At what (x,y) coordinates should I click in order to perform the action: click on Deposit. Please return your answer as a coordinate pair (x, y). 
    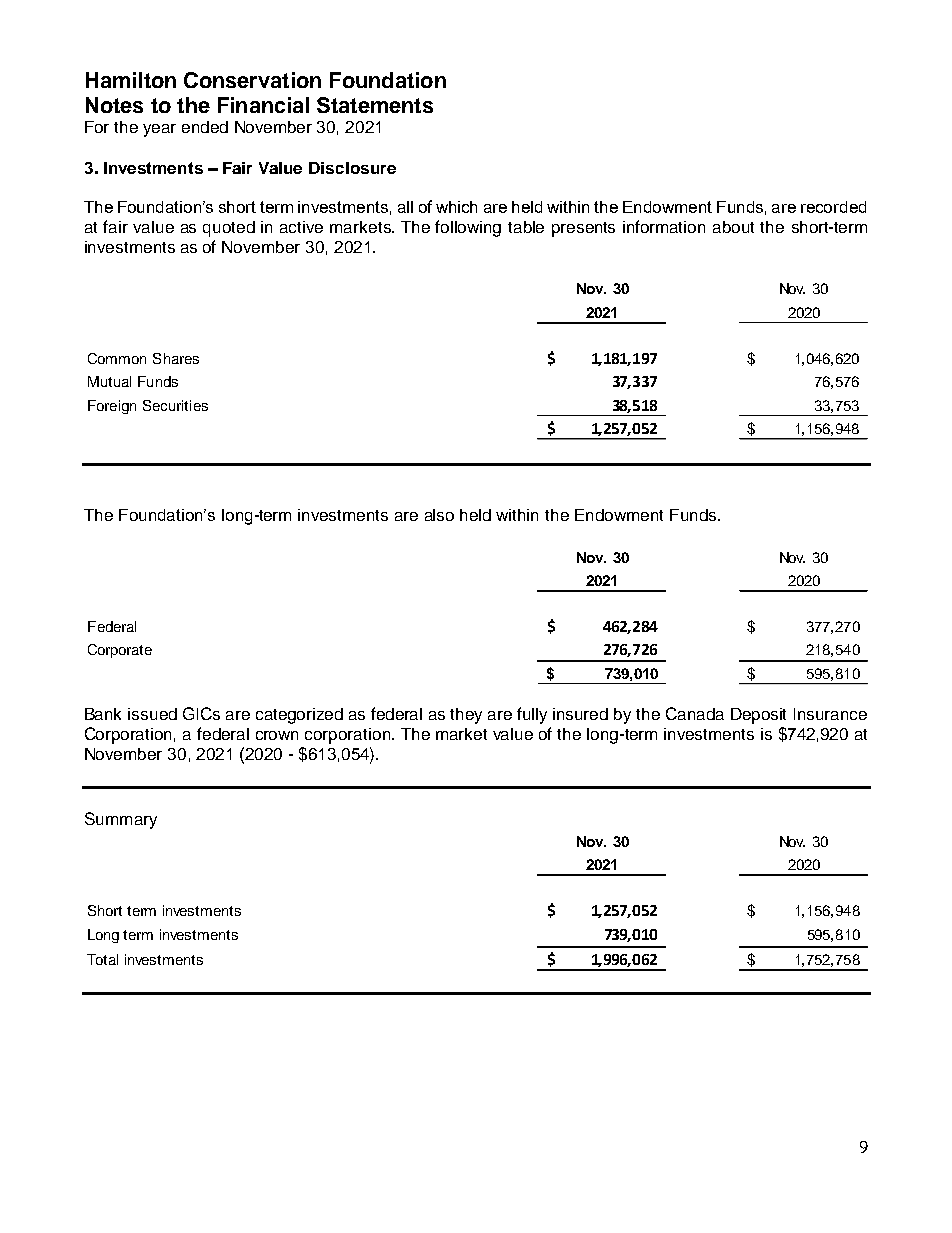
    Looking at the image, I should click on (758, 716).
